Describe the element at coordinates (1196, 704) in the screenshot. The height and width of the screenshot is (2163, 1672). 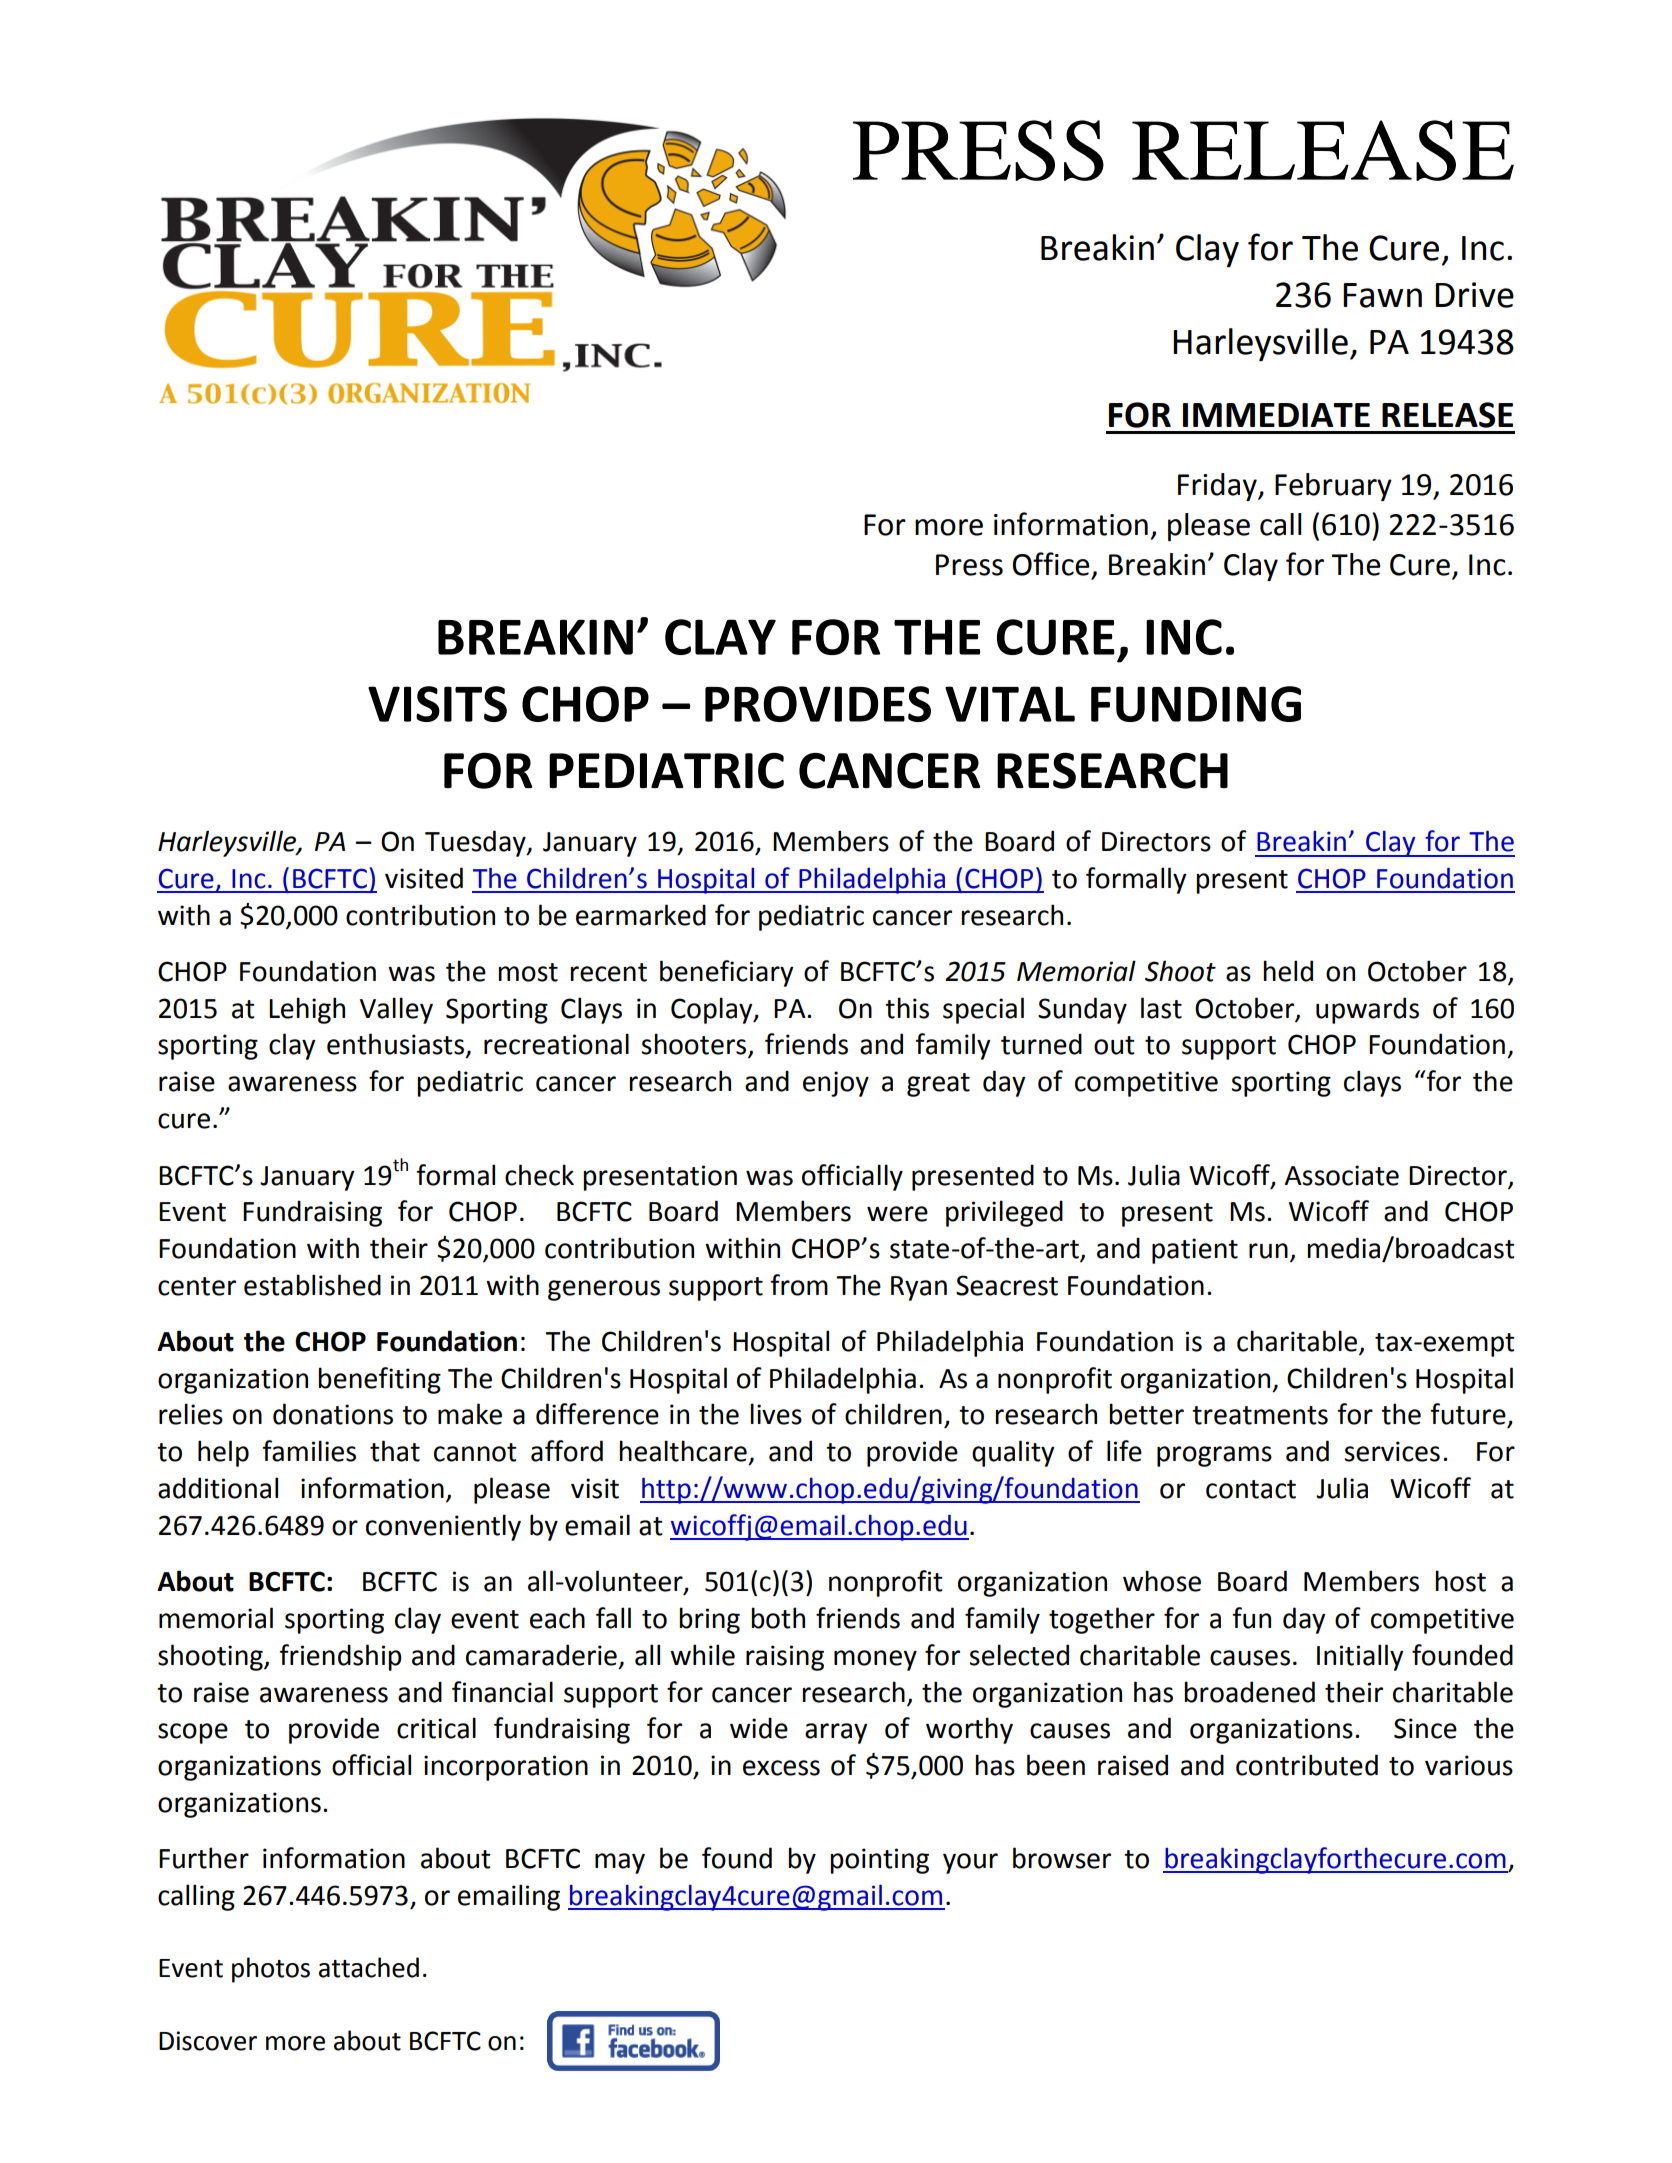
I see `FUNDING` at that location.
